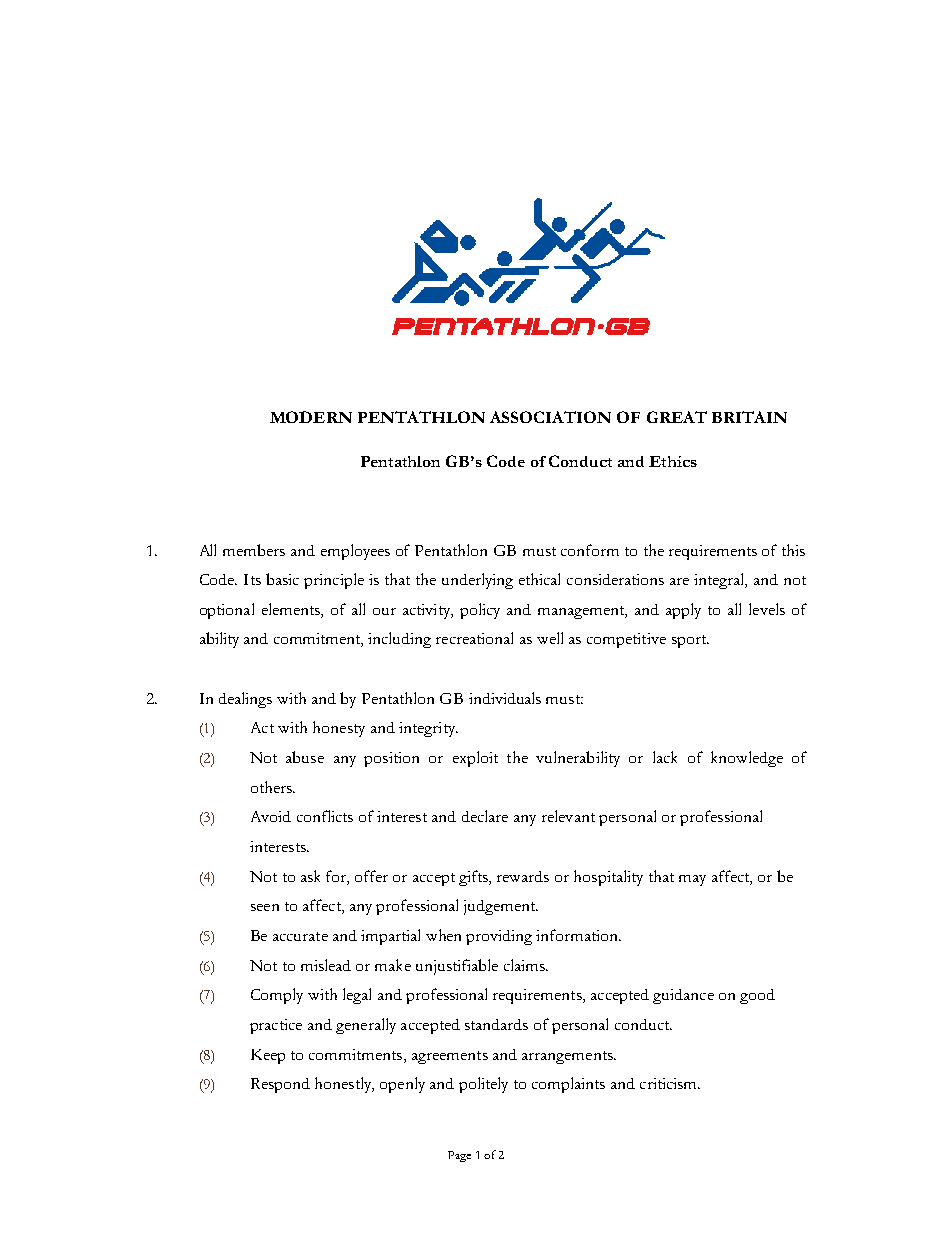  Describe the element at coordinates (485, 816) in the page. I see `declare` at that location.
